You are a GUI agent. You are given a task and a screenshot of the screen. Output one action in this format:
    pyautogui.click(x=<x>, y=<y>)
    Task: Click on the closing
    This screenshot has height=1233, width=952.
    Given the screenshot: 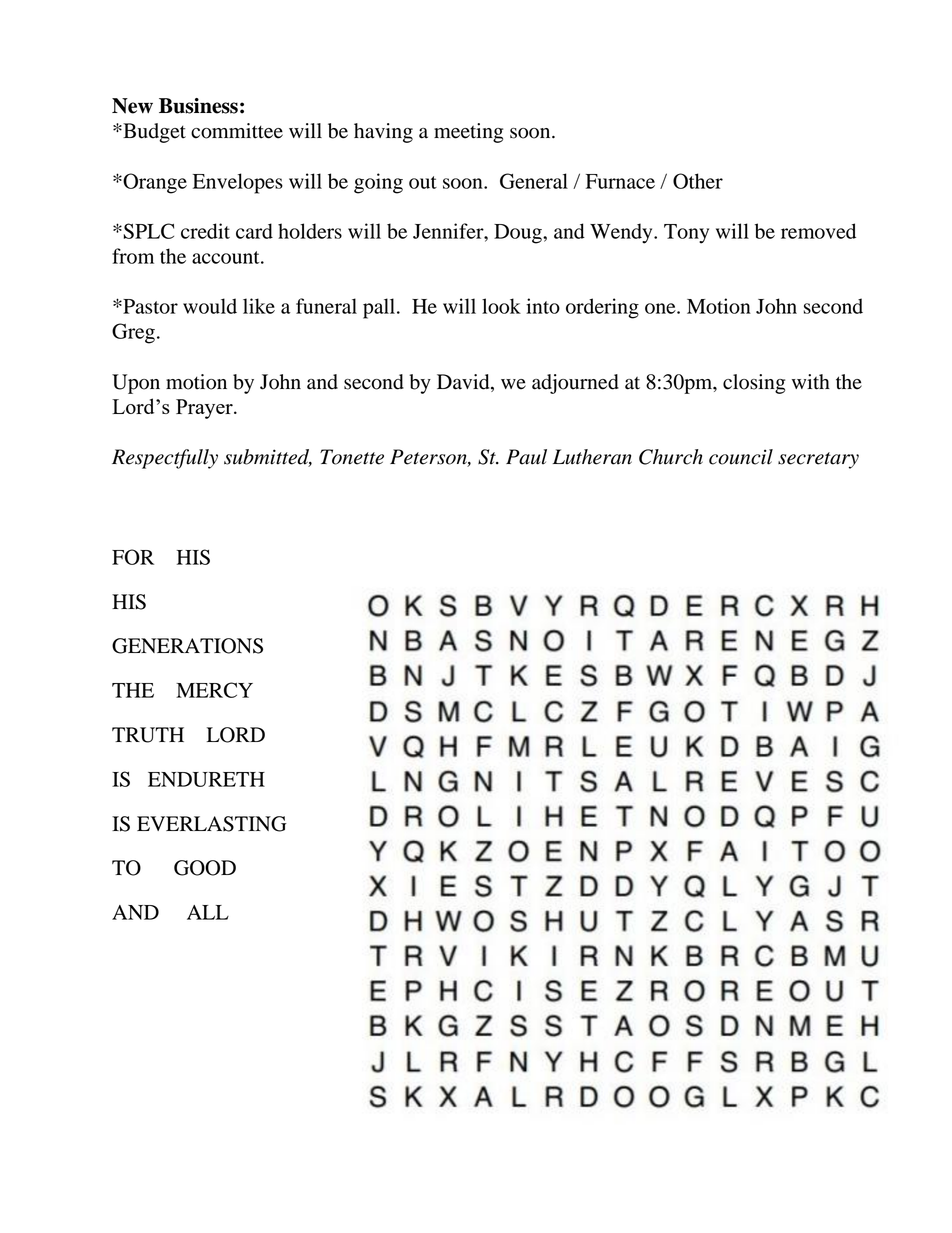 What is the action you would take?
    pyautogui.click(x=754, y=384)
